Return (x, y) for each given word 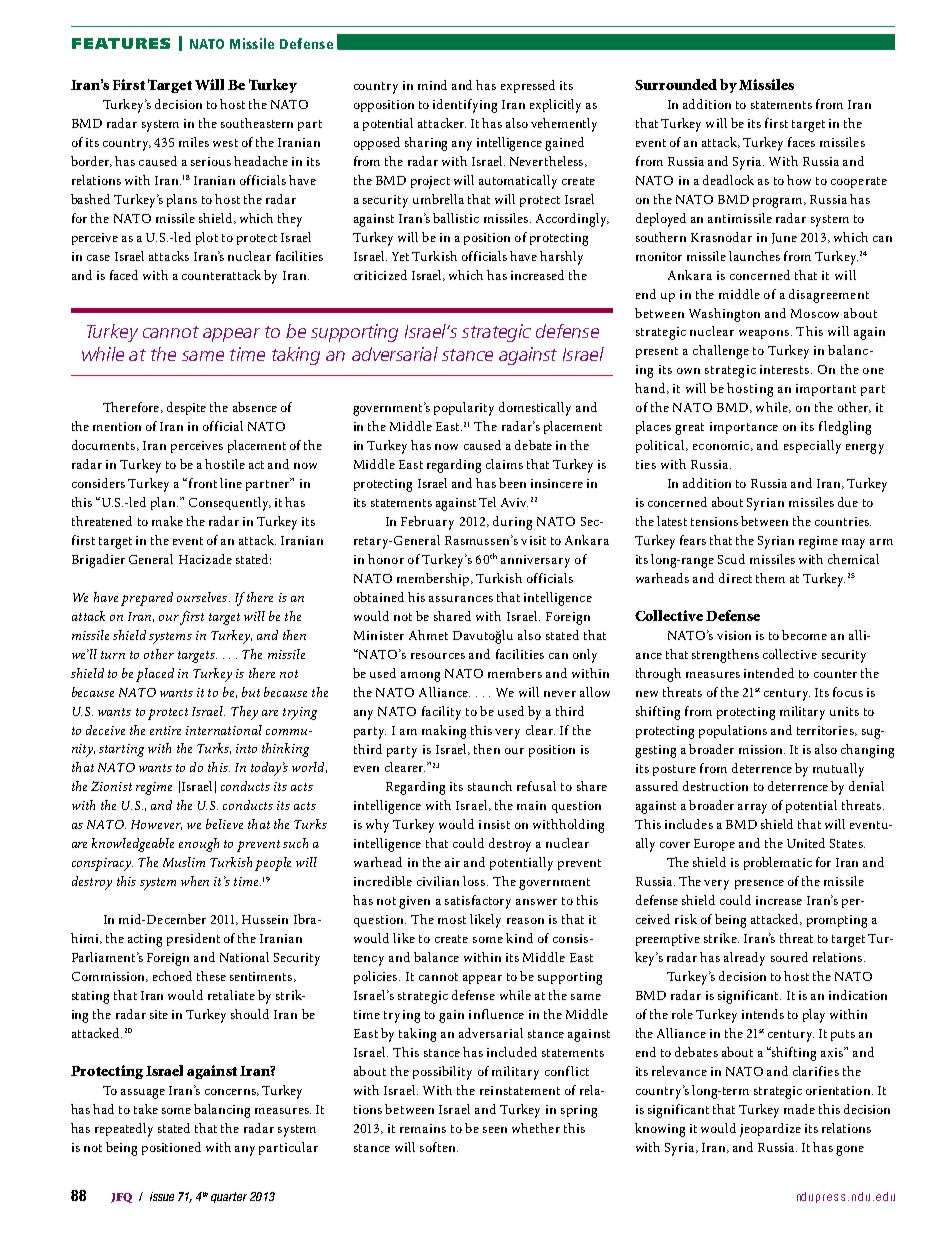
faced (124, 275)
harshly (561, 258)
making (444, 732)
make (167, 521)
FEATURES (121, 43)
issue (162, 1196)
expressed (528, 86)
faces (801, 142)
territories (826, 731)
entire (165, 730)
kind (519, 938)
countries (843, 521)
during (512, 523)
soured (789, 957)
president (193, 939)
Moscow (815, 313)
